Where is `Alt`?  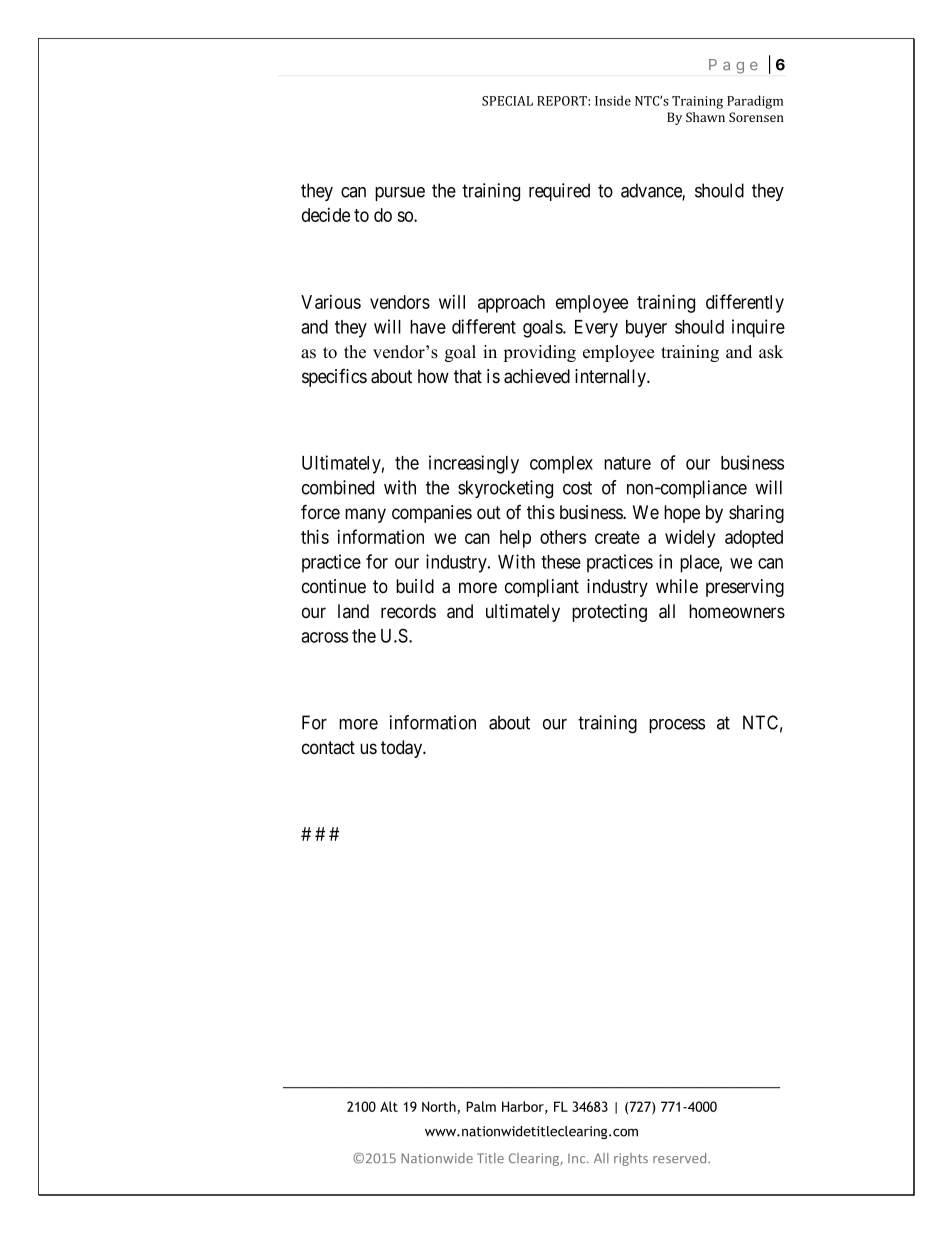 Alt is located at coordinates (389, 1106).
